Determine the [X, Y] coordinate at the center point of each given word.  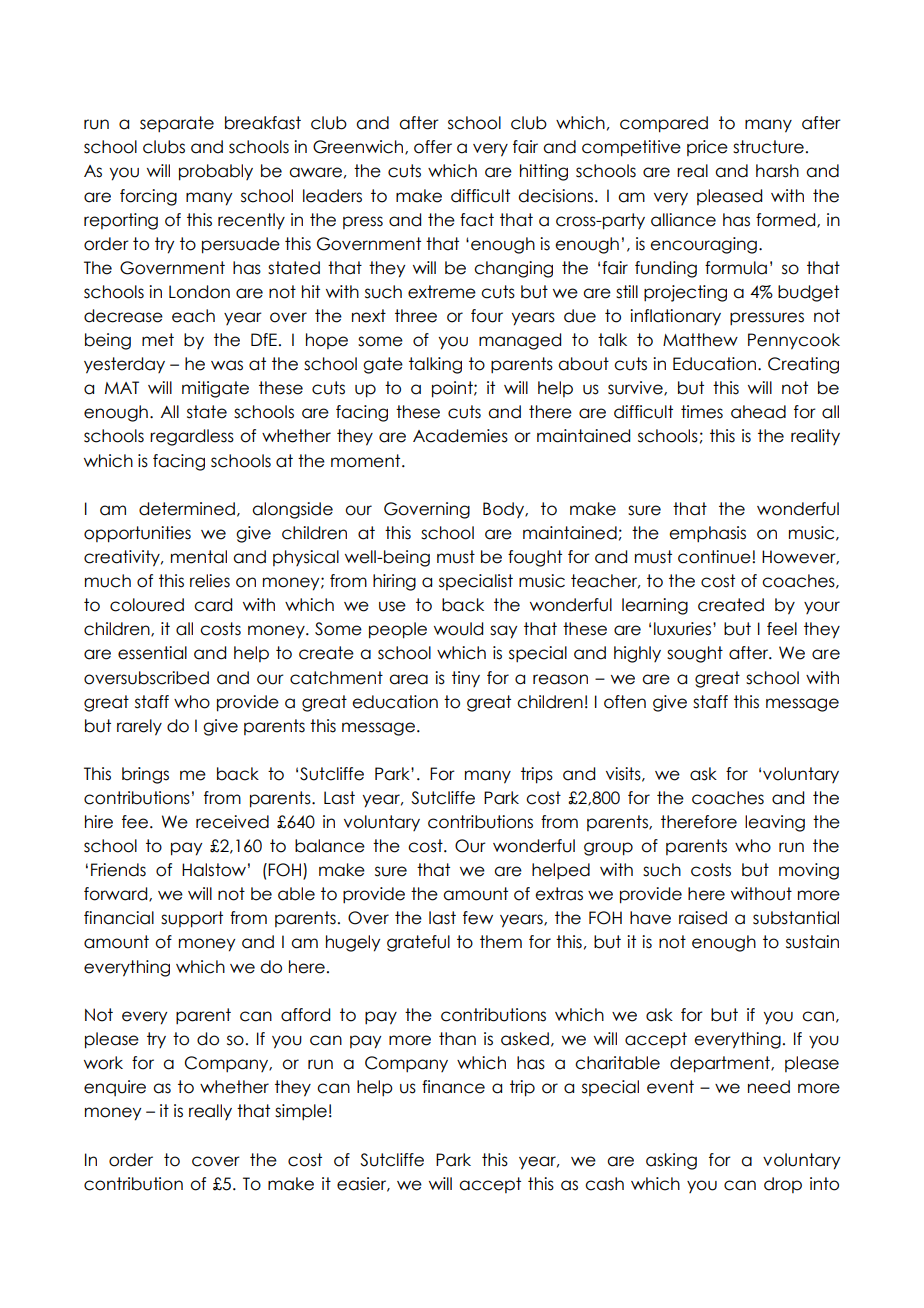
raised [703, 918]
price [707, 148]
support [192, 919]
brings [145, 775]
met [158, 340]
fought [535, 558]
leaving [775, 823]
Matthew [700, 340]
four [487, 316]
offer [433, 147]
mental [199, 557]
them [501, 942]
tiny [466, 679]
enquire [115, 1088]
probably [216, 172]
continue [715, 557]
